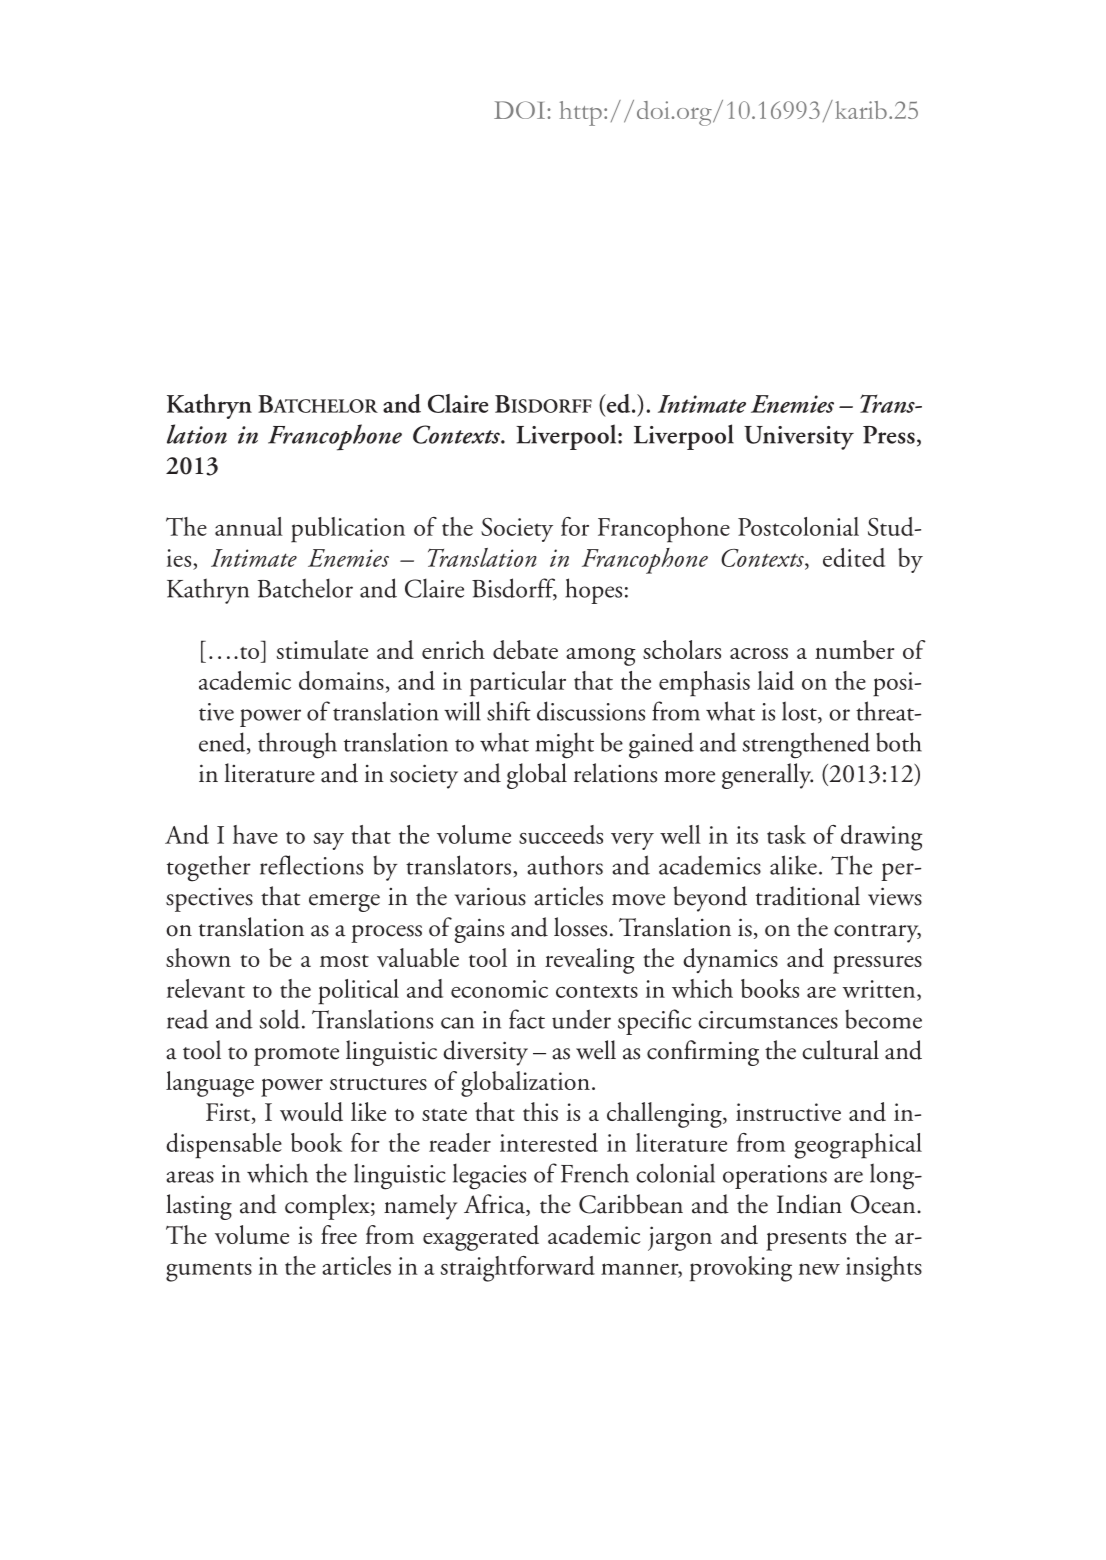 The image size is (1106, 1560). Describe the element at coordinates (518, 1269) in the screenshot. I see `straightforward` at that location.
